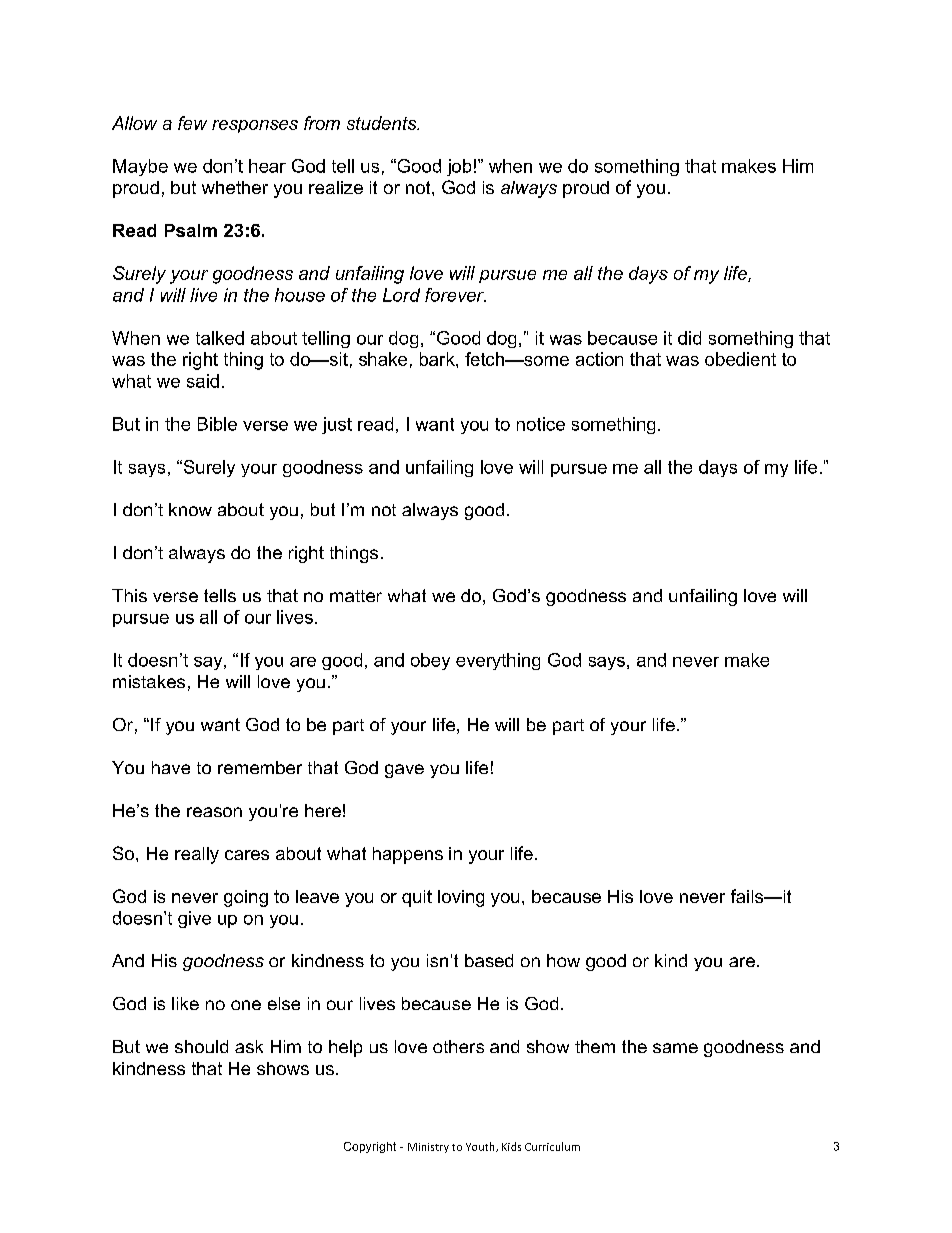 The width and height of the screenshot is (952, 1233). I want to click on few, so click(192, 123).
